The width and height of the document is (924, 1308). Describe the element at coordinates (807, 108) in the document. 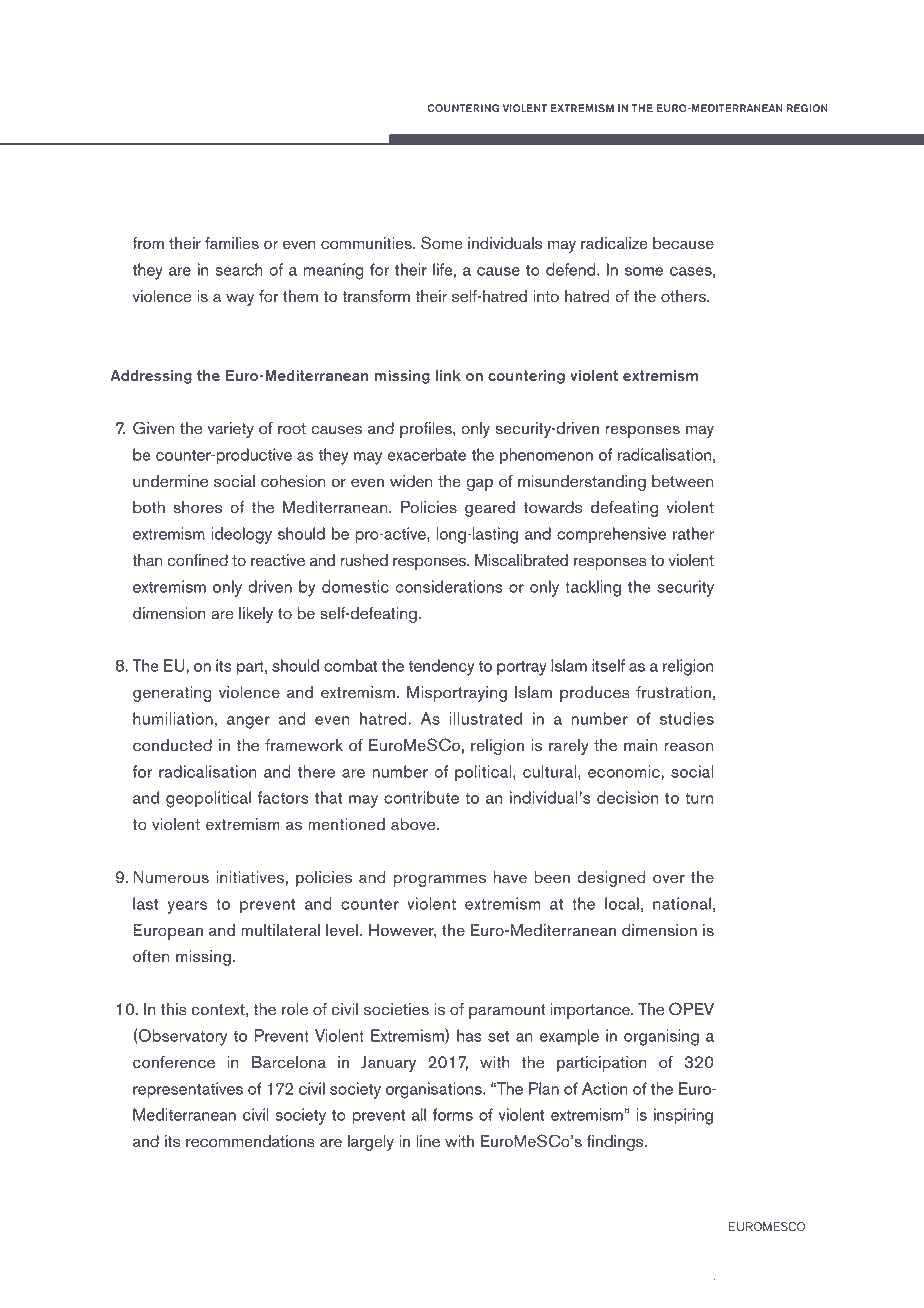

I see `REGION` at that location.
